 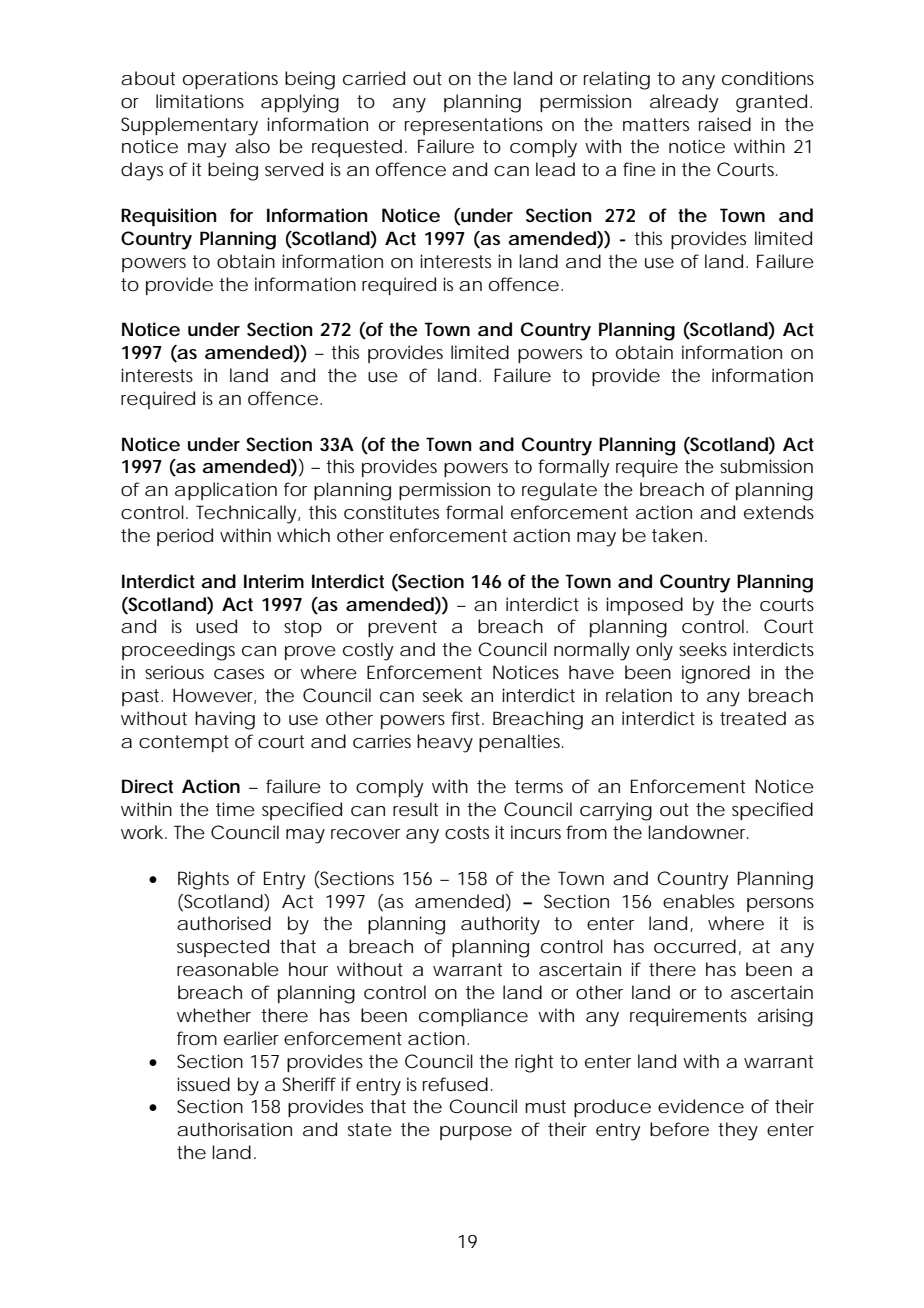 I want to click on only, so click(x=654, y=651).
